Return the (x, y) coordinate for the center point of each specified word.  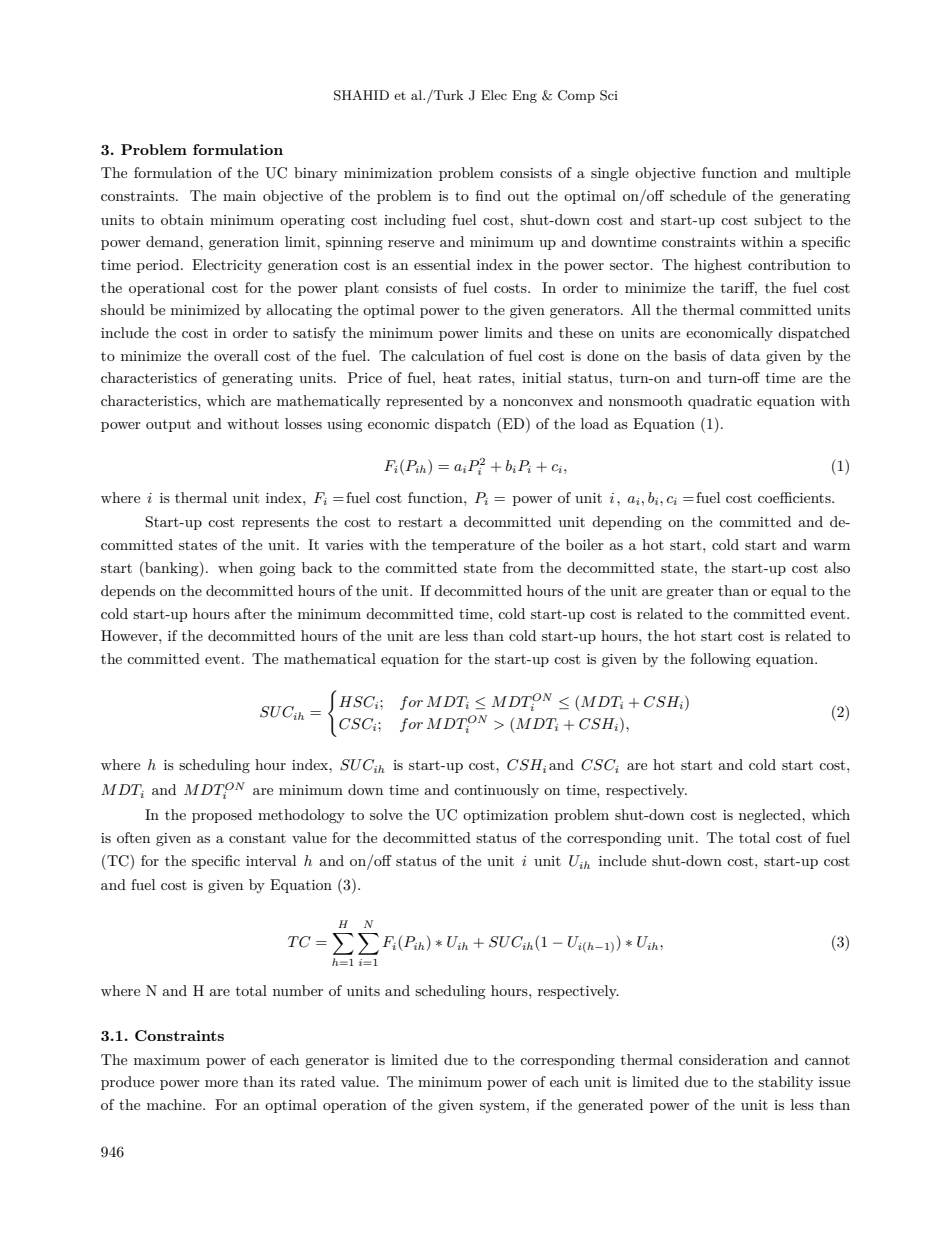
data (745, 355)
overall (236, 355)
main (239, 196)
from (518, 567)
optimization (505, 816)
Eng (524, 96)
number (298, 990)
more (221, 1083)
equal (789, 592)
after (250, 613)
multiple (822, 174)
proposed (222, 816)
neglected (771, 816)
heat (457, 377)
